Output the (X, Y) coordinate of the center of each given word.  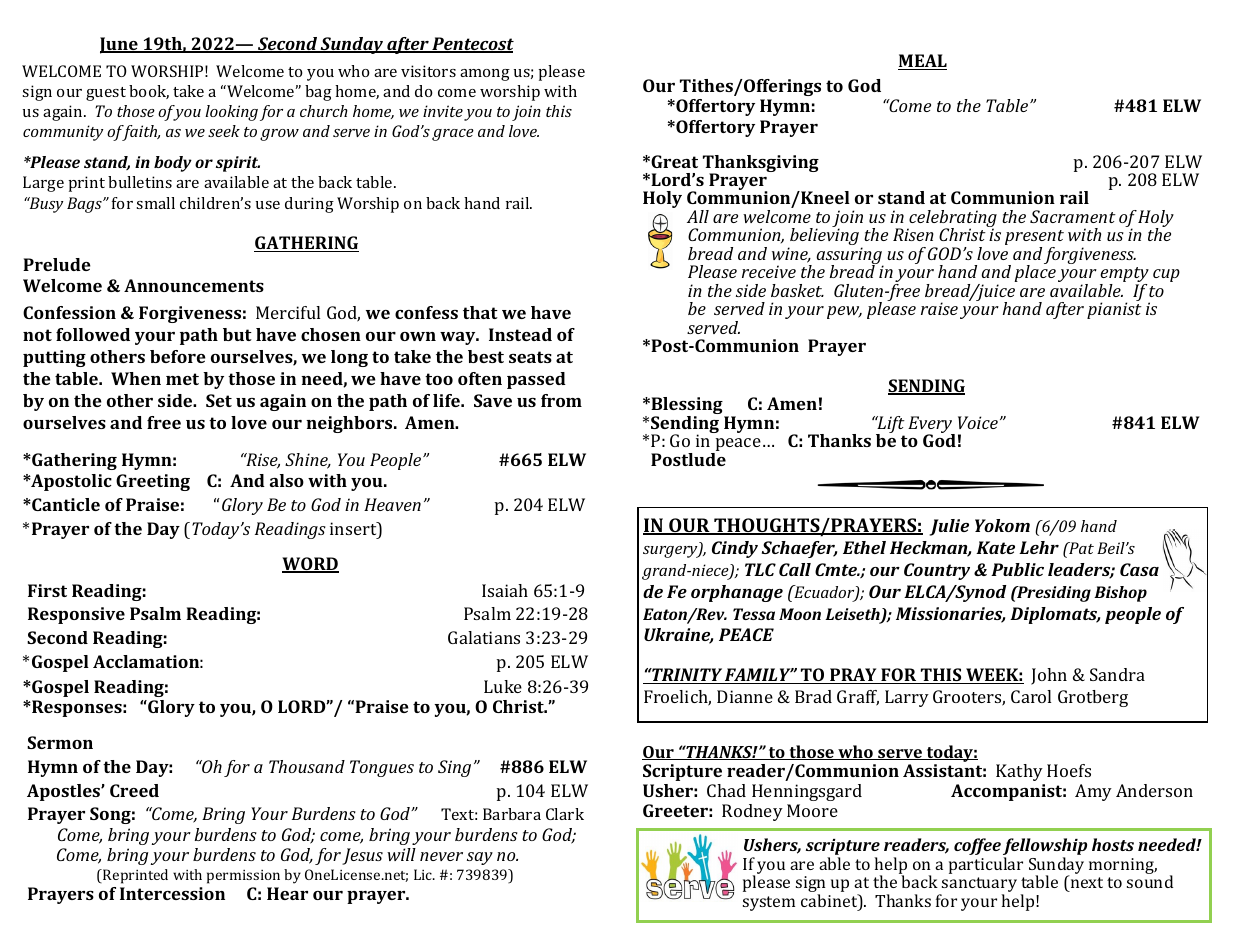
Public (1017, 569)
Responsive (76, 615)
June (120, 45)
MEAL (922, 62)
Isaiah (505, 590)
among (485, 75)
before (178, 356)
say (480, 858)
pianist (1114, 310)
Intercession (172, 893)
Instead (520, 334)
